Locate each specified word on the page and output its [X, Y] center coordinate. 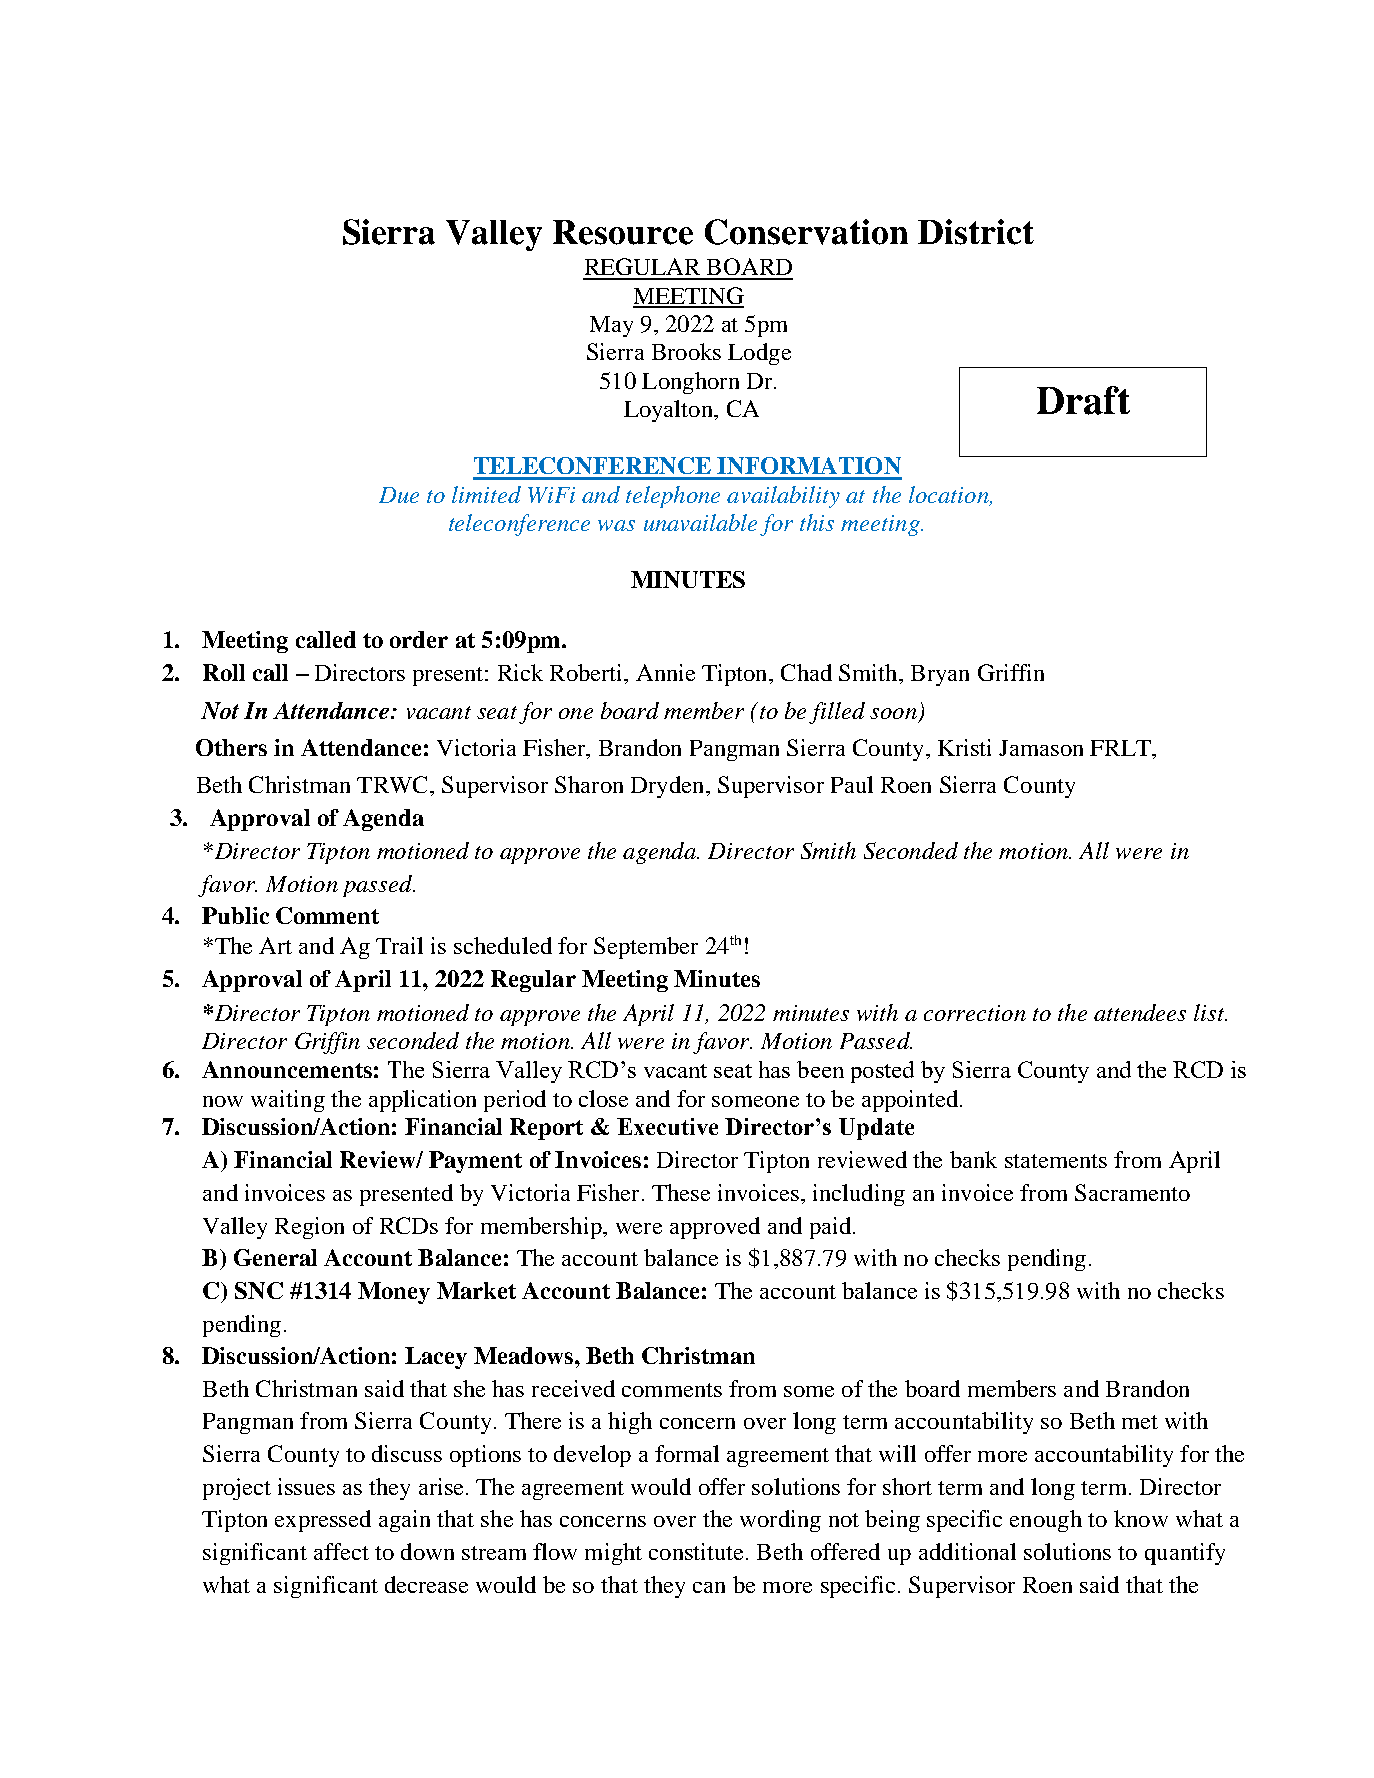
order [419, 639]
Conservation [806, 232]
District [976, 232]
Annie [665, 672]
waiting [288, 1101]
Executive [667, 1126]
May [611, 326]
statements [1056, 1161]
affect [341, 1551]
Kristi [964, 747]
